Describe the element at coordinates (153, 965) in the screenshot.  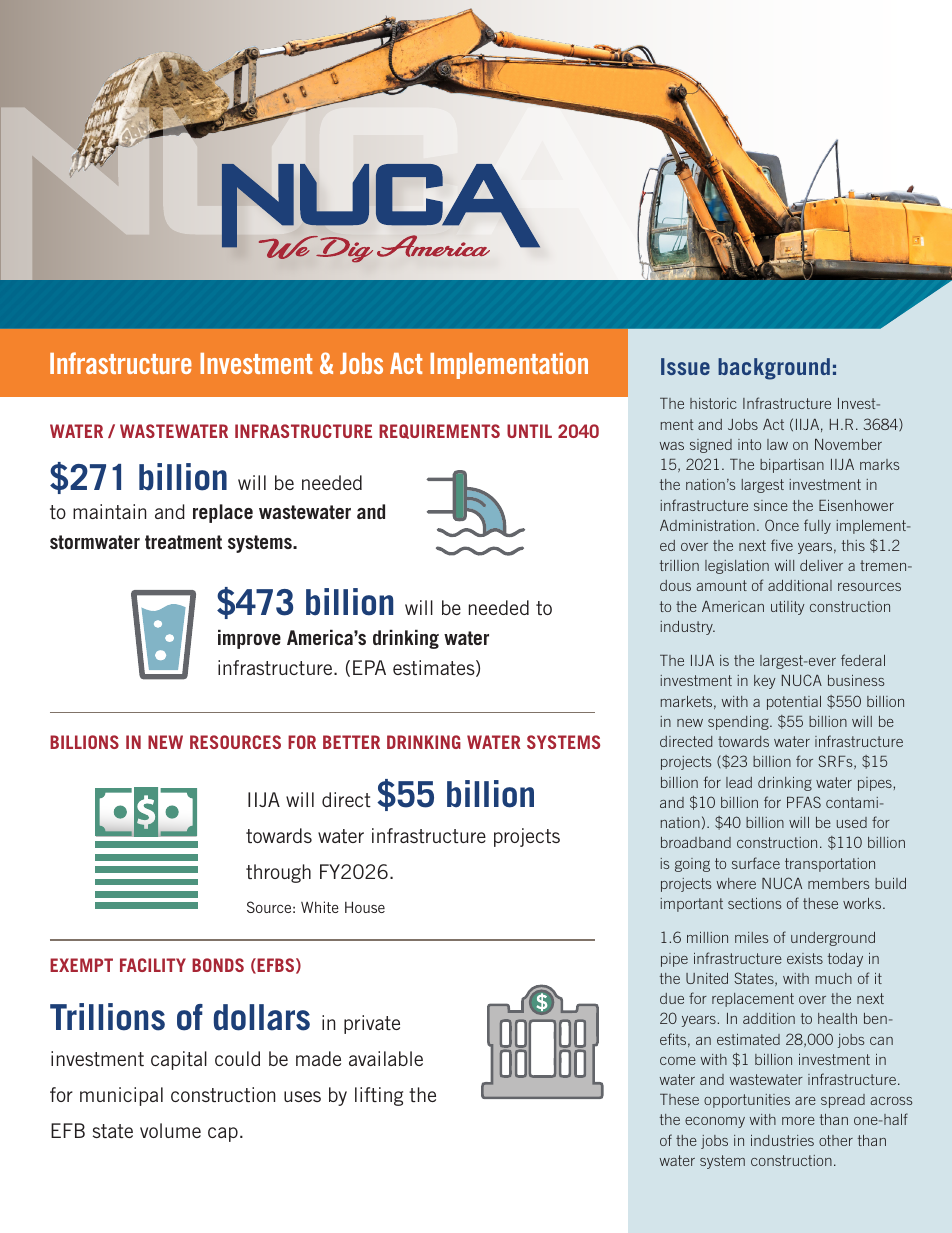
I see `FACILITY` at that location.
